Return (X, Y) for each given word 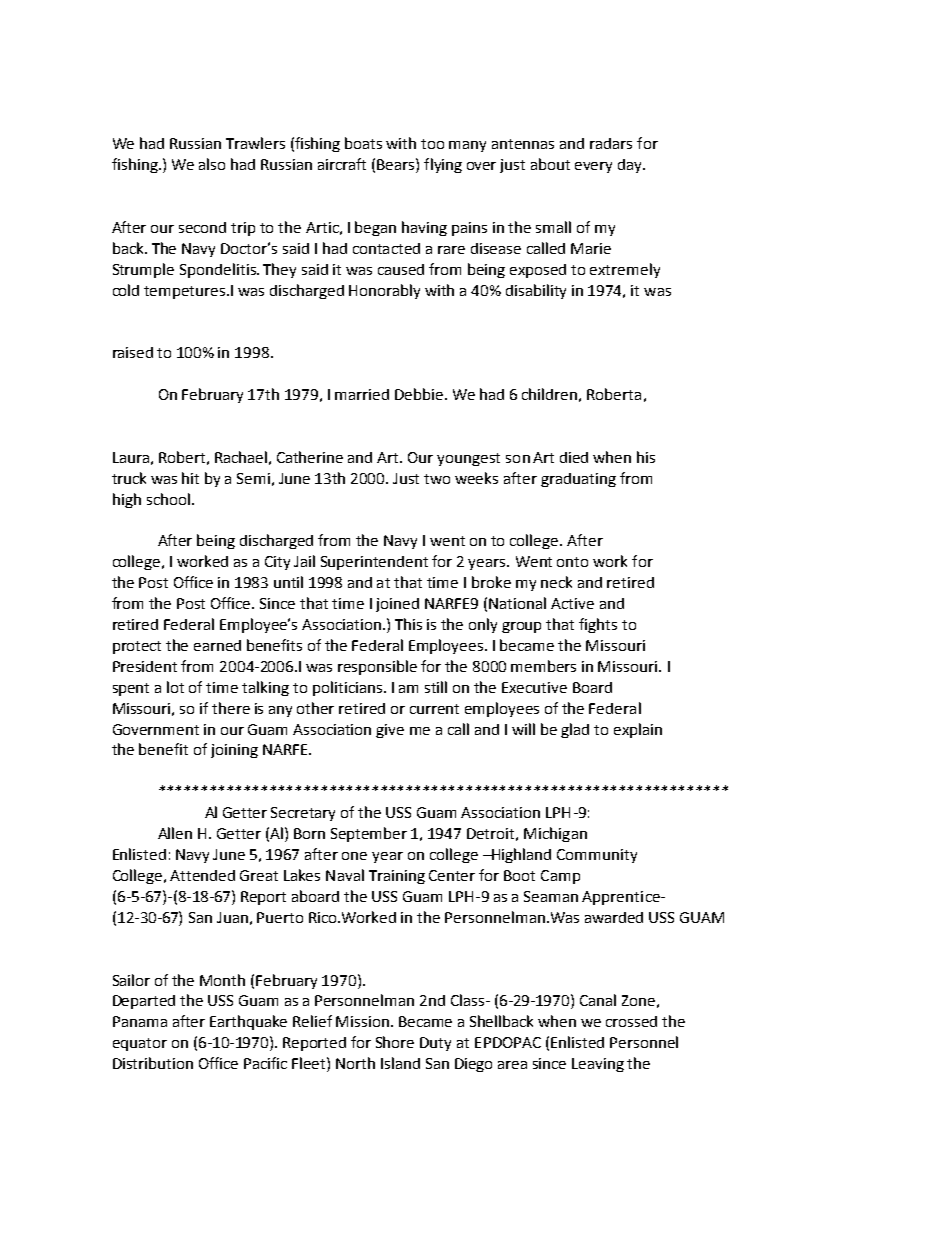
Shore (395, 1042)
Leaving (598, 1065)
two (437, 479)
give (390, 731)
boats (363, 143)
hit (190, 478)
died (574, 457)
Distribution (153, 1063)
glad (575, 730)
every (593, 167)
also (212, 164)
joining (234, 751)
